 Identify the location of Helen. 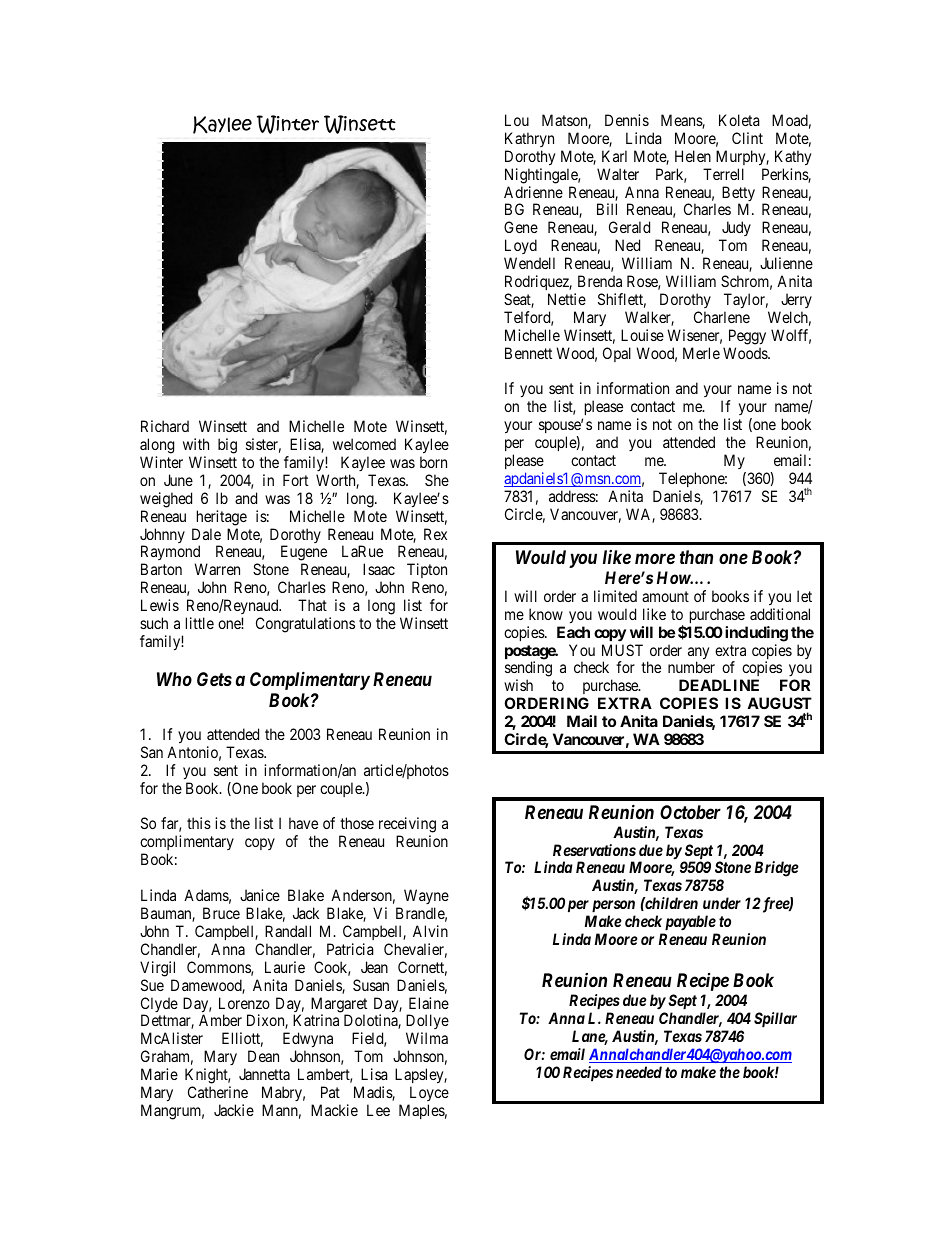
(693, 156).
